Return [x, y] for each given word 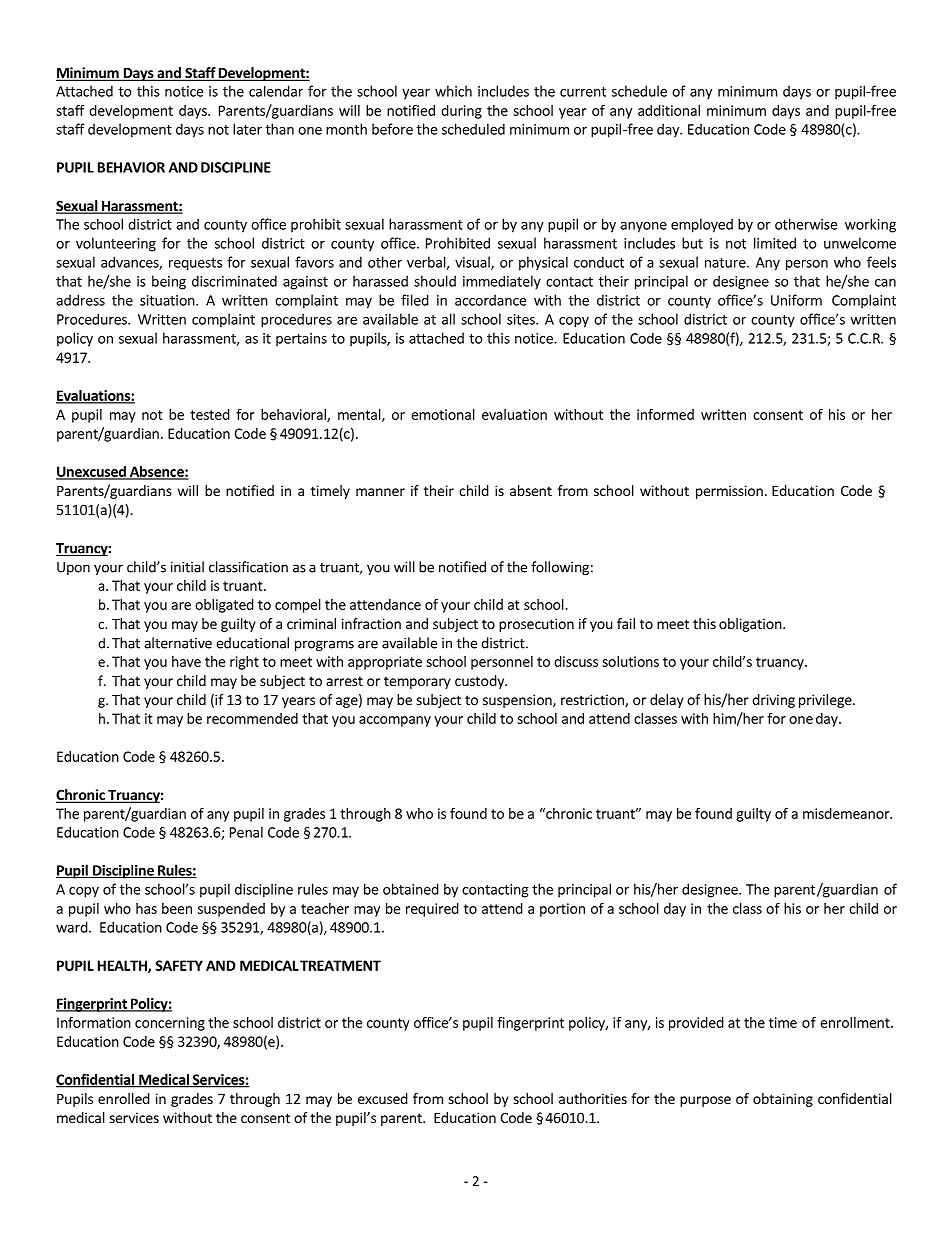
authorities [593, 1098]
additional [669, 110]
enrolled [124, 1098]
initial [187, 567]
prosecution [536, 625]
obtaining [783, 1100]
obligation [750, 625]
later [247, 129]
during [461, 112]
